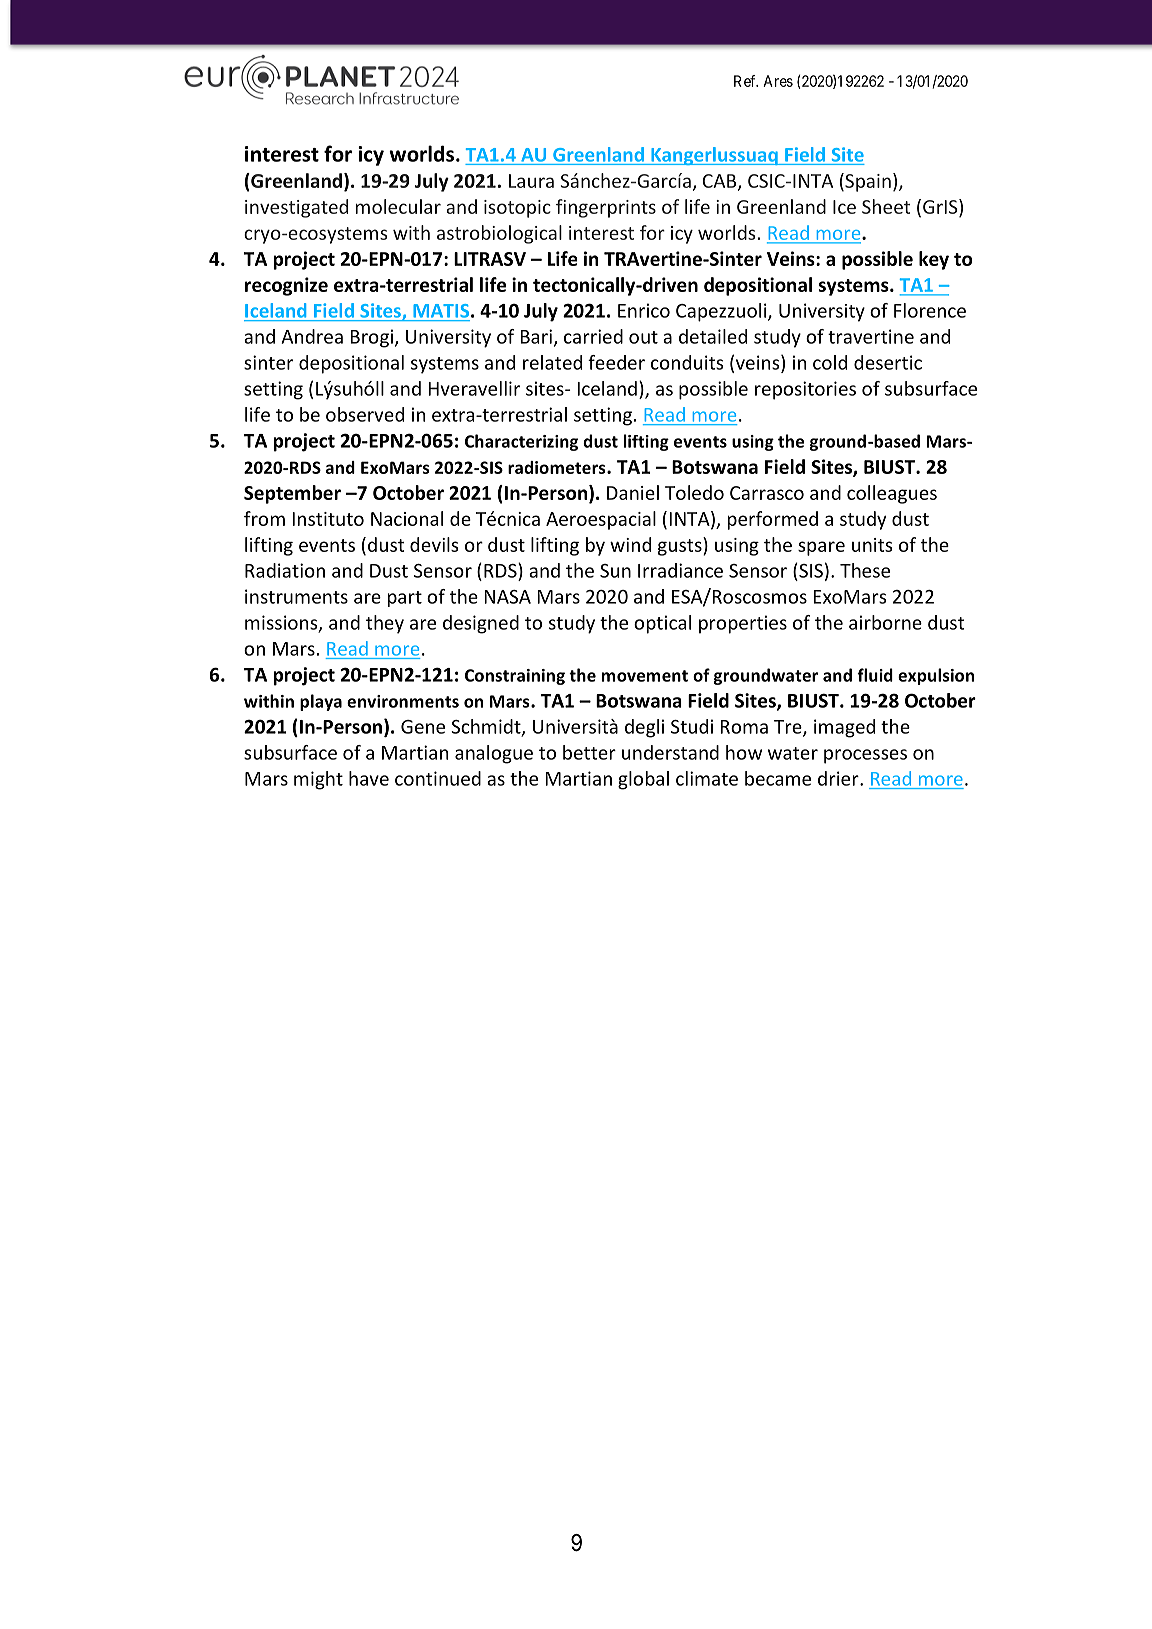  I want to click on units, so click(872, 545).
